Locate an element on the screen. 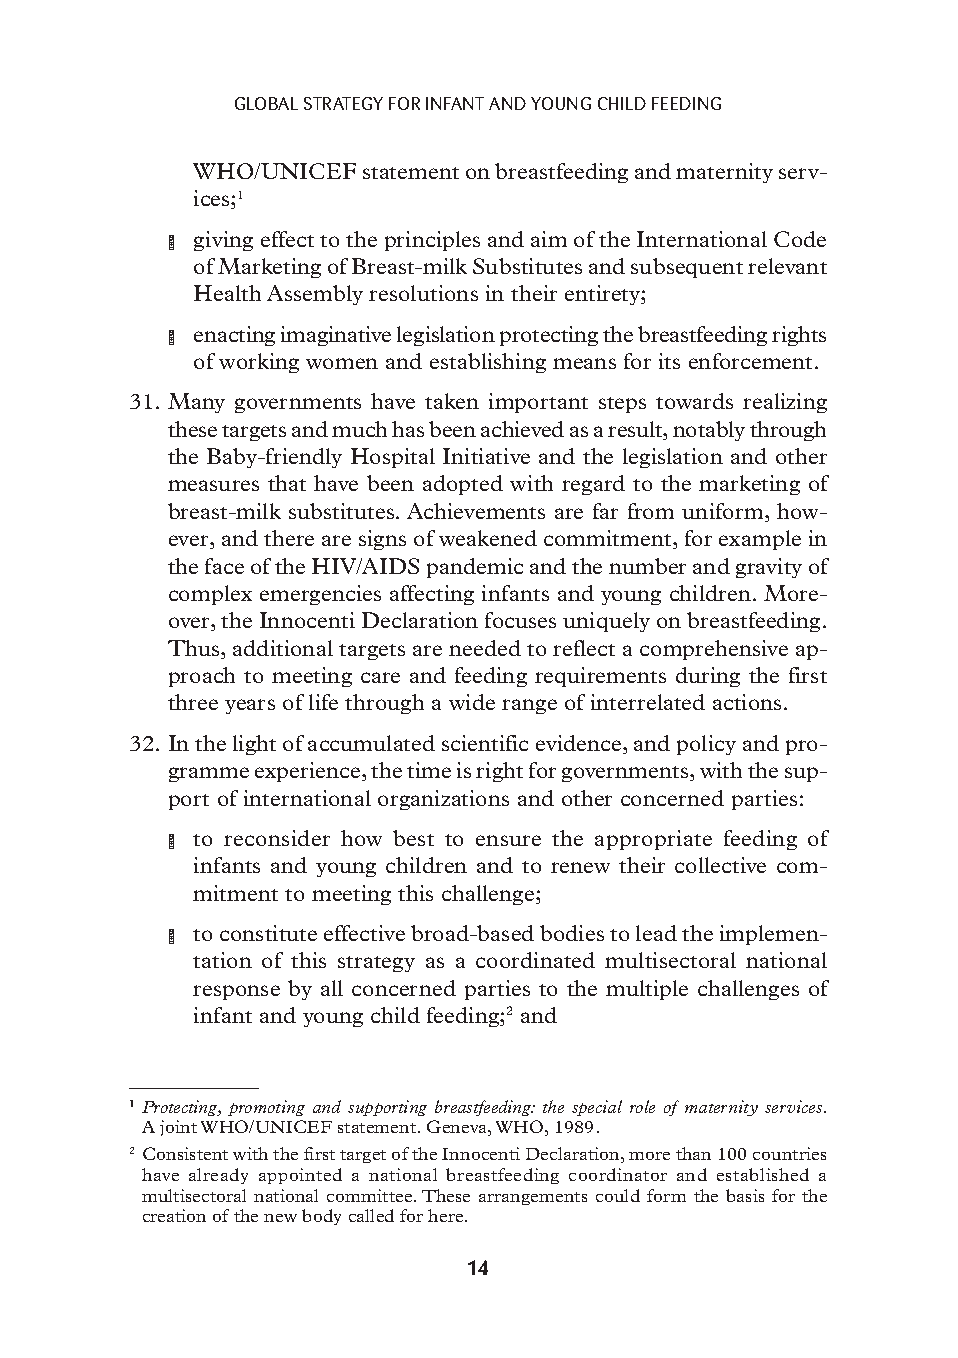  collective is located at coordinates (720, 865).
